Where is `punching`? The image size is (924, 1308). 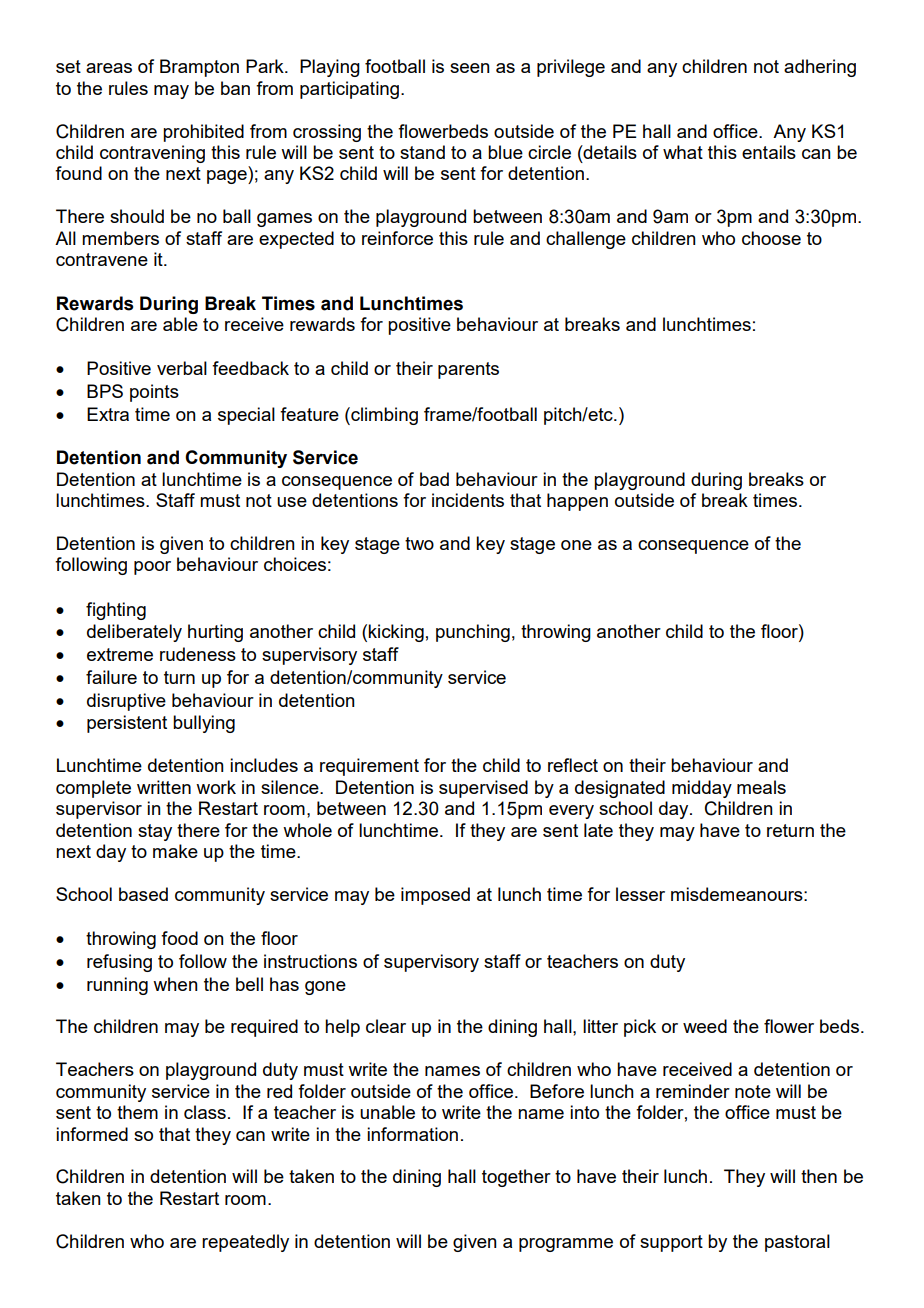
punching is located at coordinates (473, 633).
